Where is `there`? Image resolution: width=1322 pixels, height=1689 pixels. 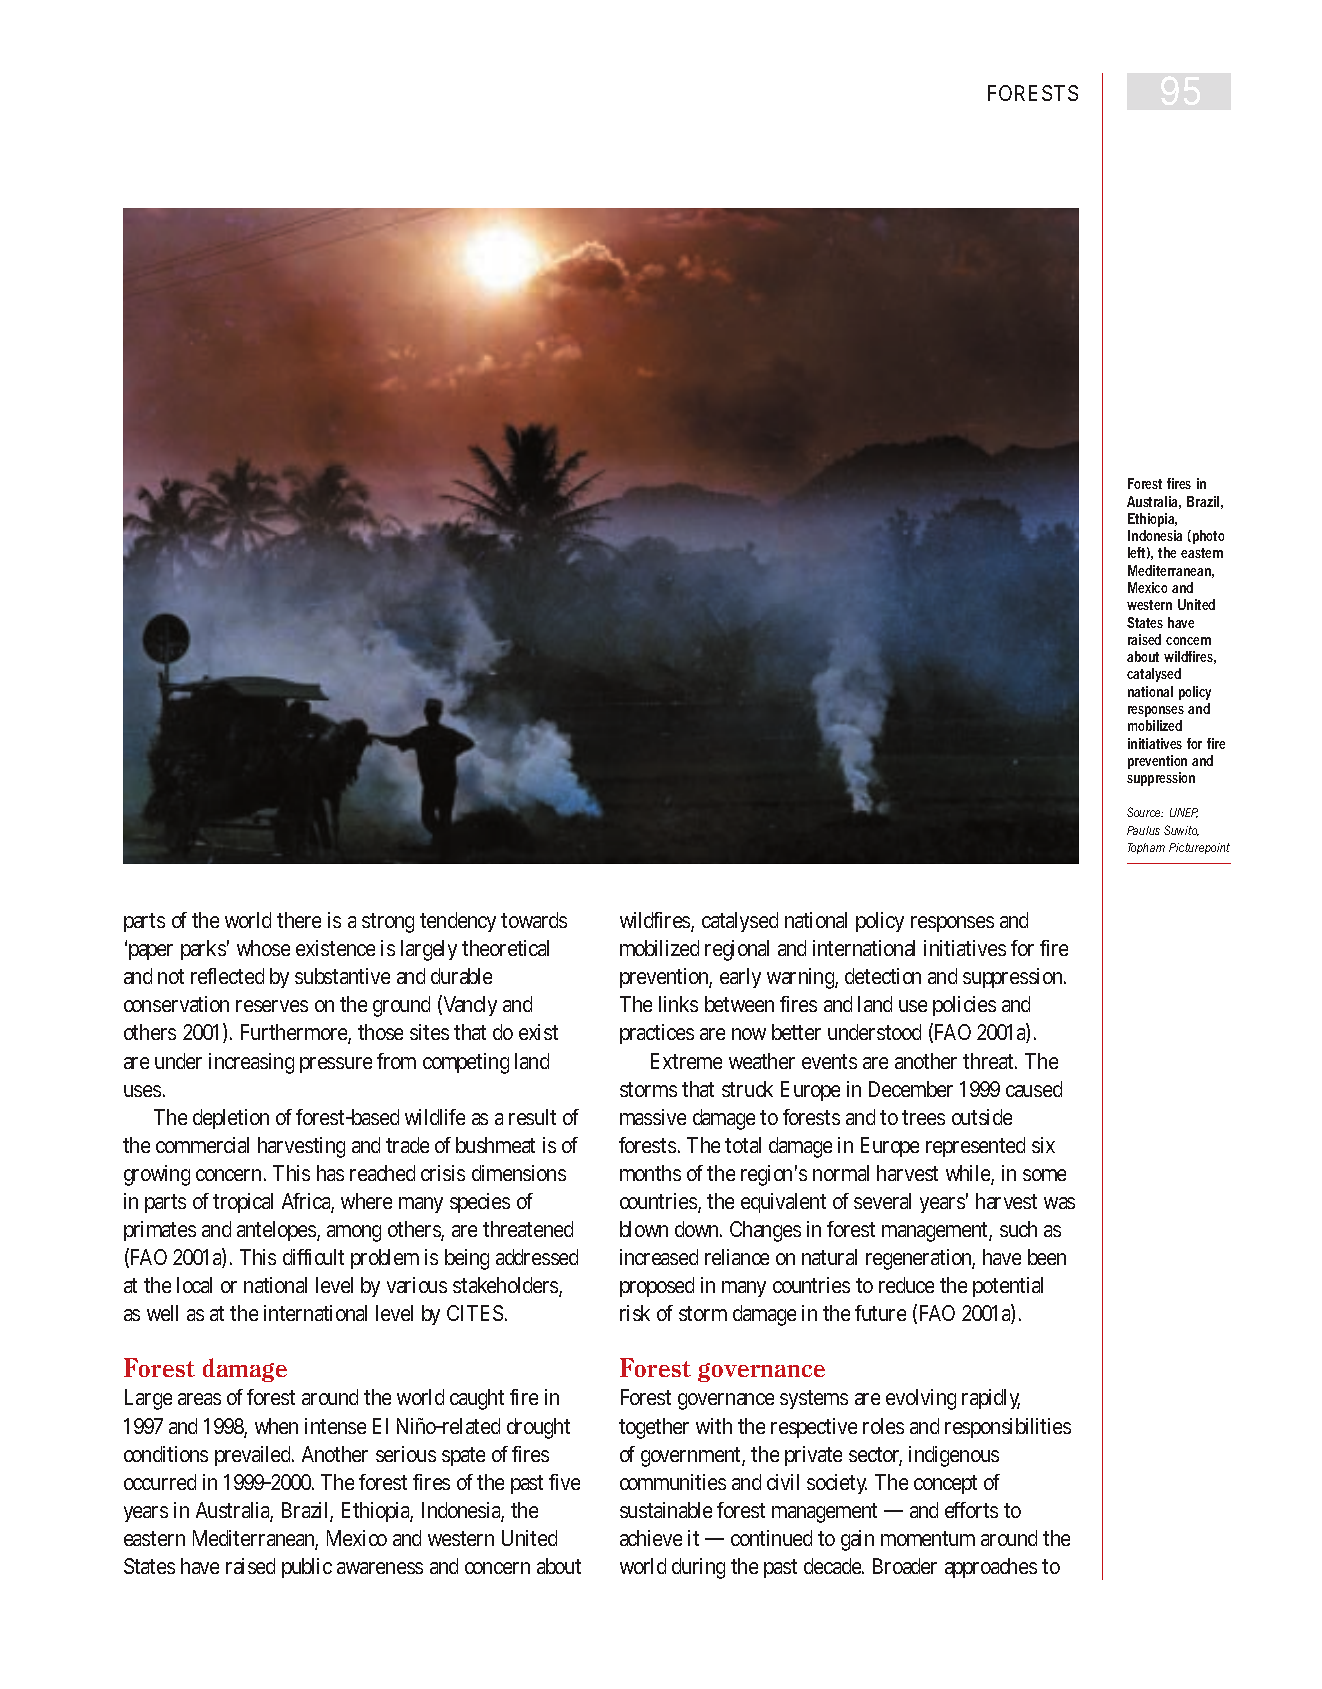 there is located at coordinates (299, 920).
